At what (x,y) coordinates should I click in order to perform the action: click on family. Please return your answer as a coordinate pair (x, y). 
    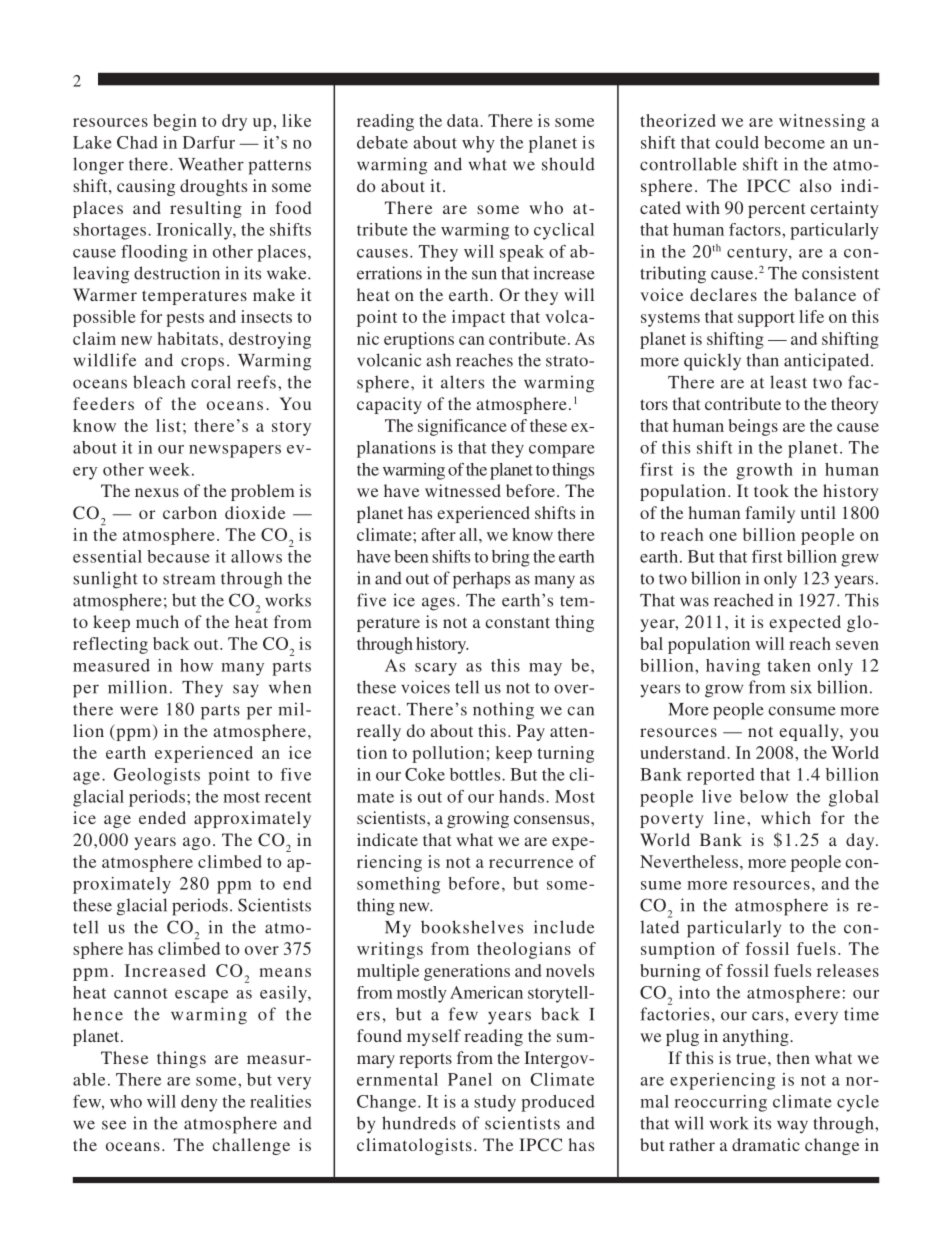
    Looking at the image, I should click on (770, 514).
